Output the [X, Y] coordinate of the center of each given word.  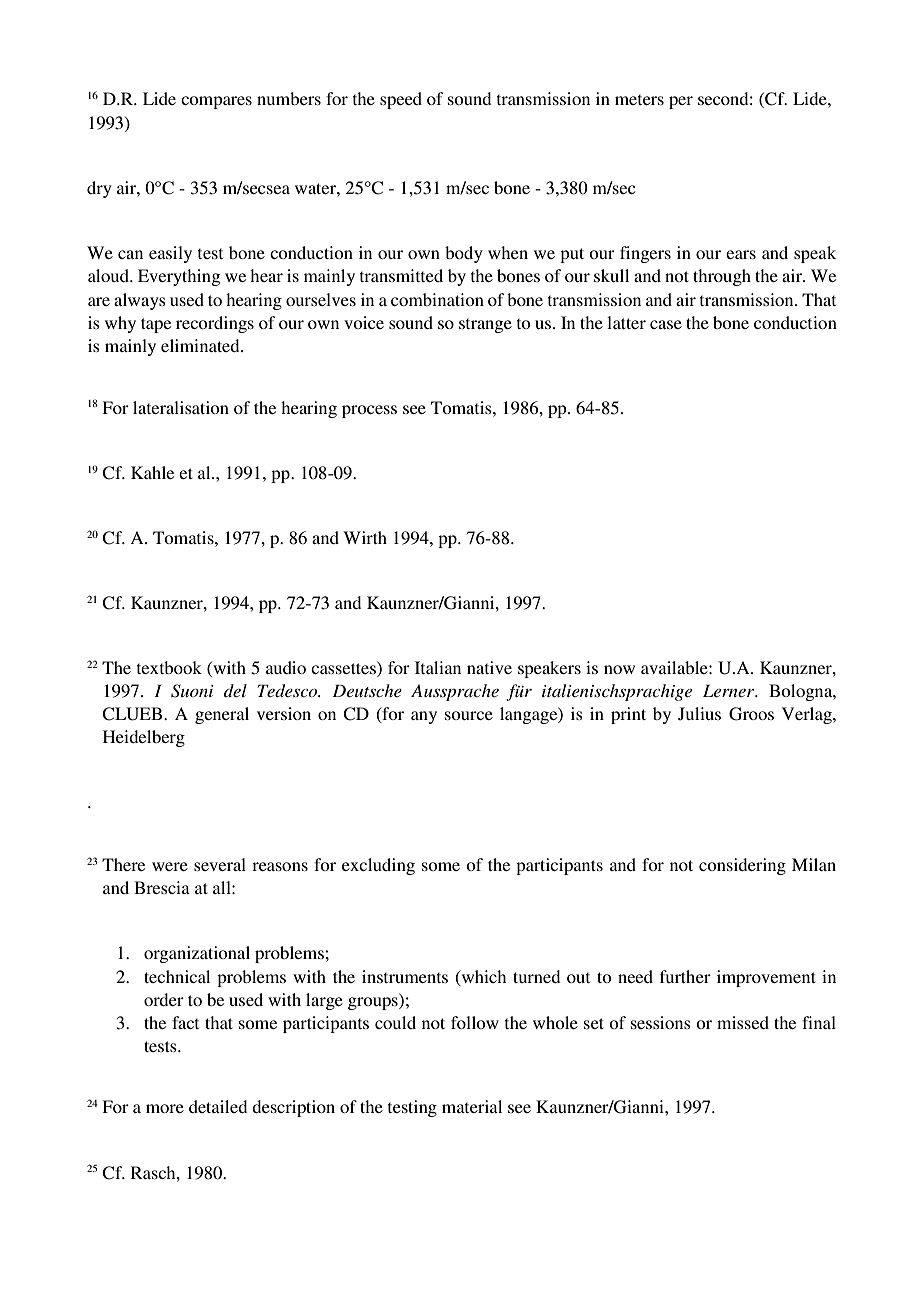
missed [743, 1022]
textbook [169, 667]
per [681, 102]
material [472, 1106]
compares [216, 102]
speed [401, 100]
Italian [438, 667]
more [165, 1108]
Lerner [730, 690]
